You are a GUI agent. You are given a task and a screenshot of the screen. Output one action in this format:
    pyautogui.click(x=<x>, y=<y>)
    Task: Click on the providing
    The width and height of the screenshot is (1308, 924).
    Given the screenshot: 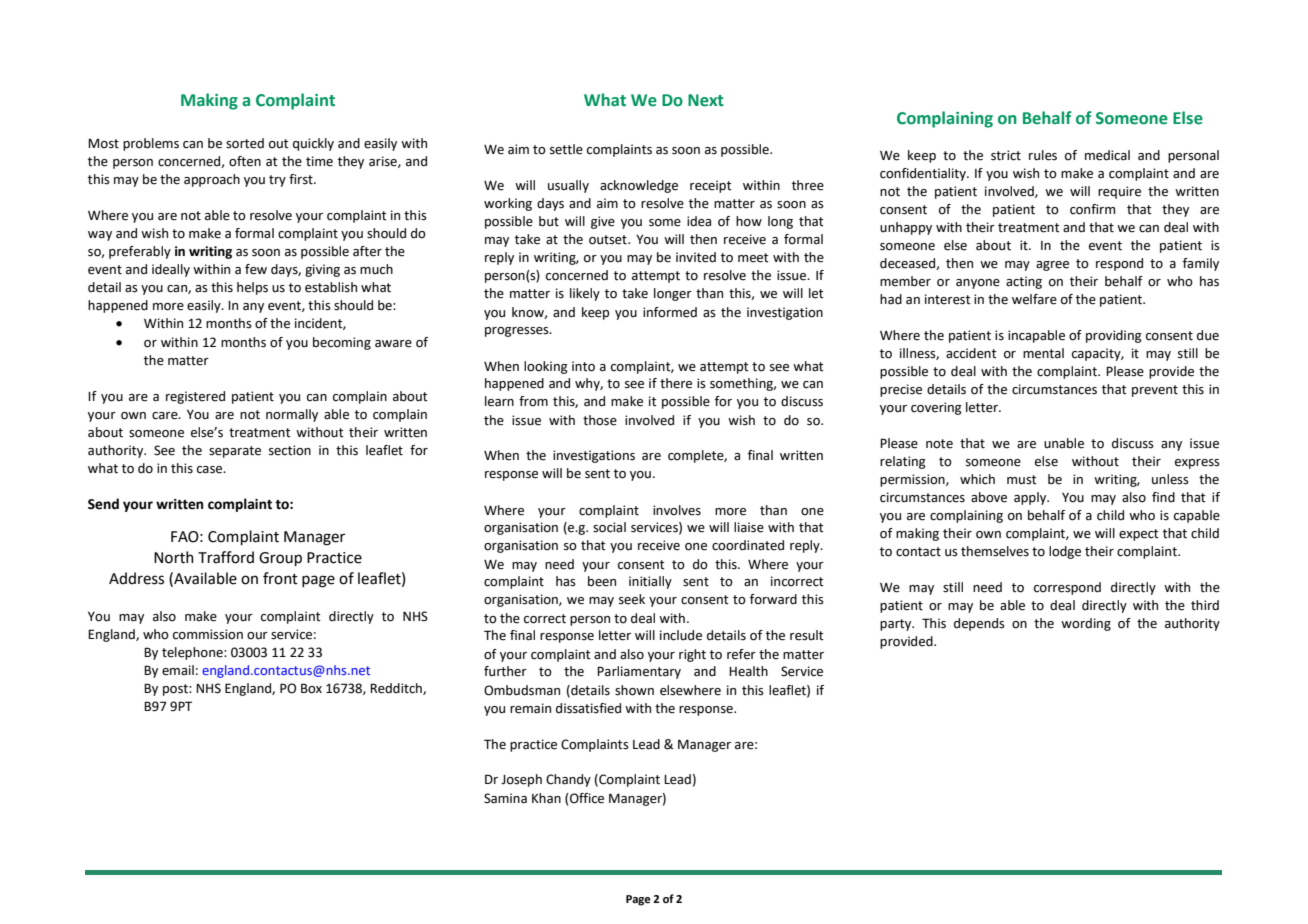 What is the action you would take?
    pyautogui.click(x=1114, y=336)
